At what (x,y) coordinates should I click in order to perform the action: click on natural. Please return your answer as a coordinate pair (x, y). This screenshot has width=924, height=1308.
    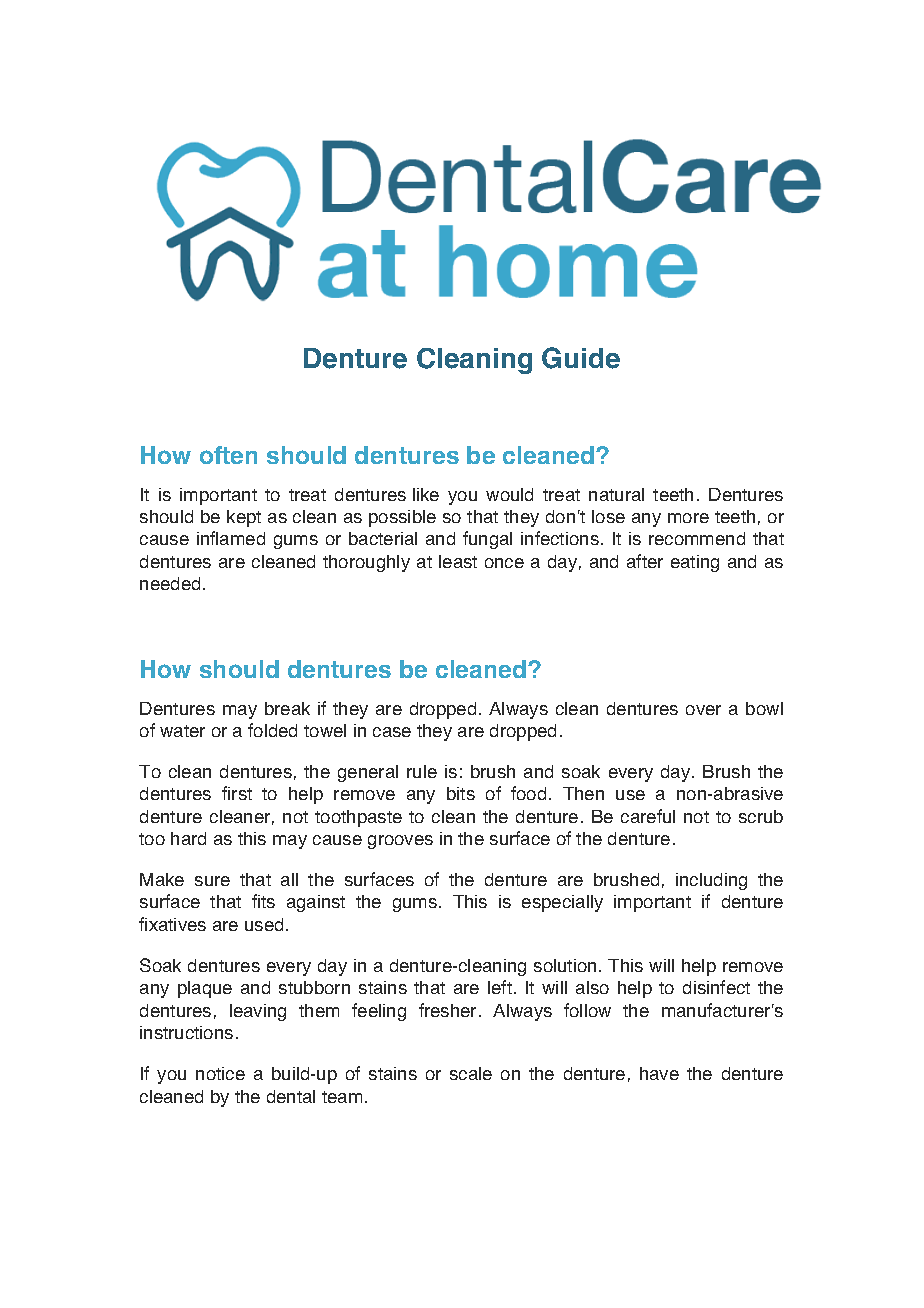
    Looking at the image, I should click on (616, 494).
